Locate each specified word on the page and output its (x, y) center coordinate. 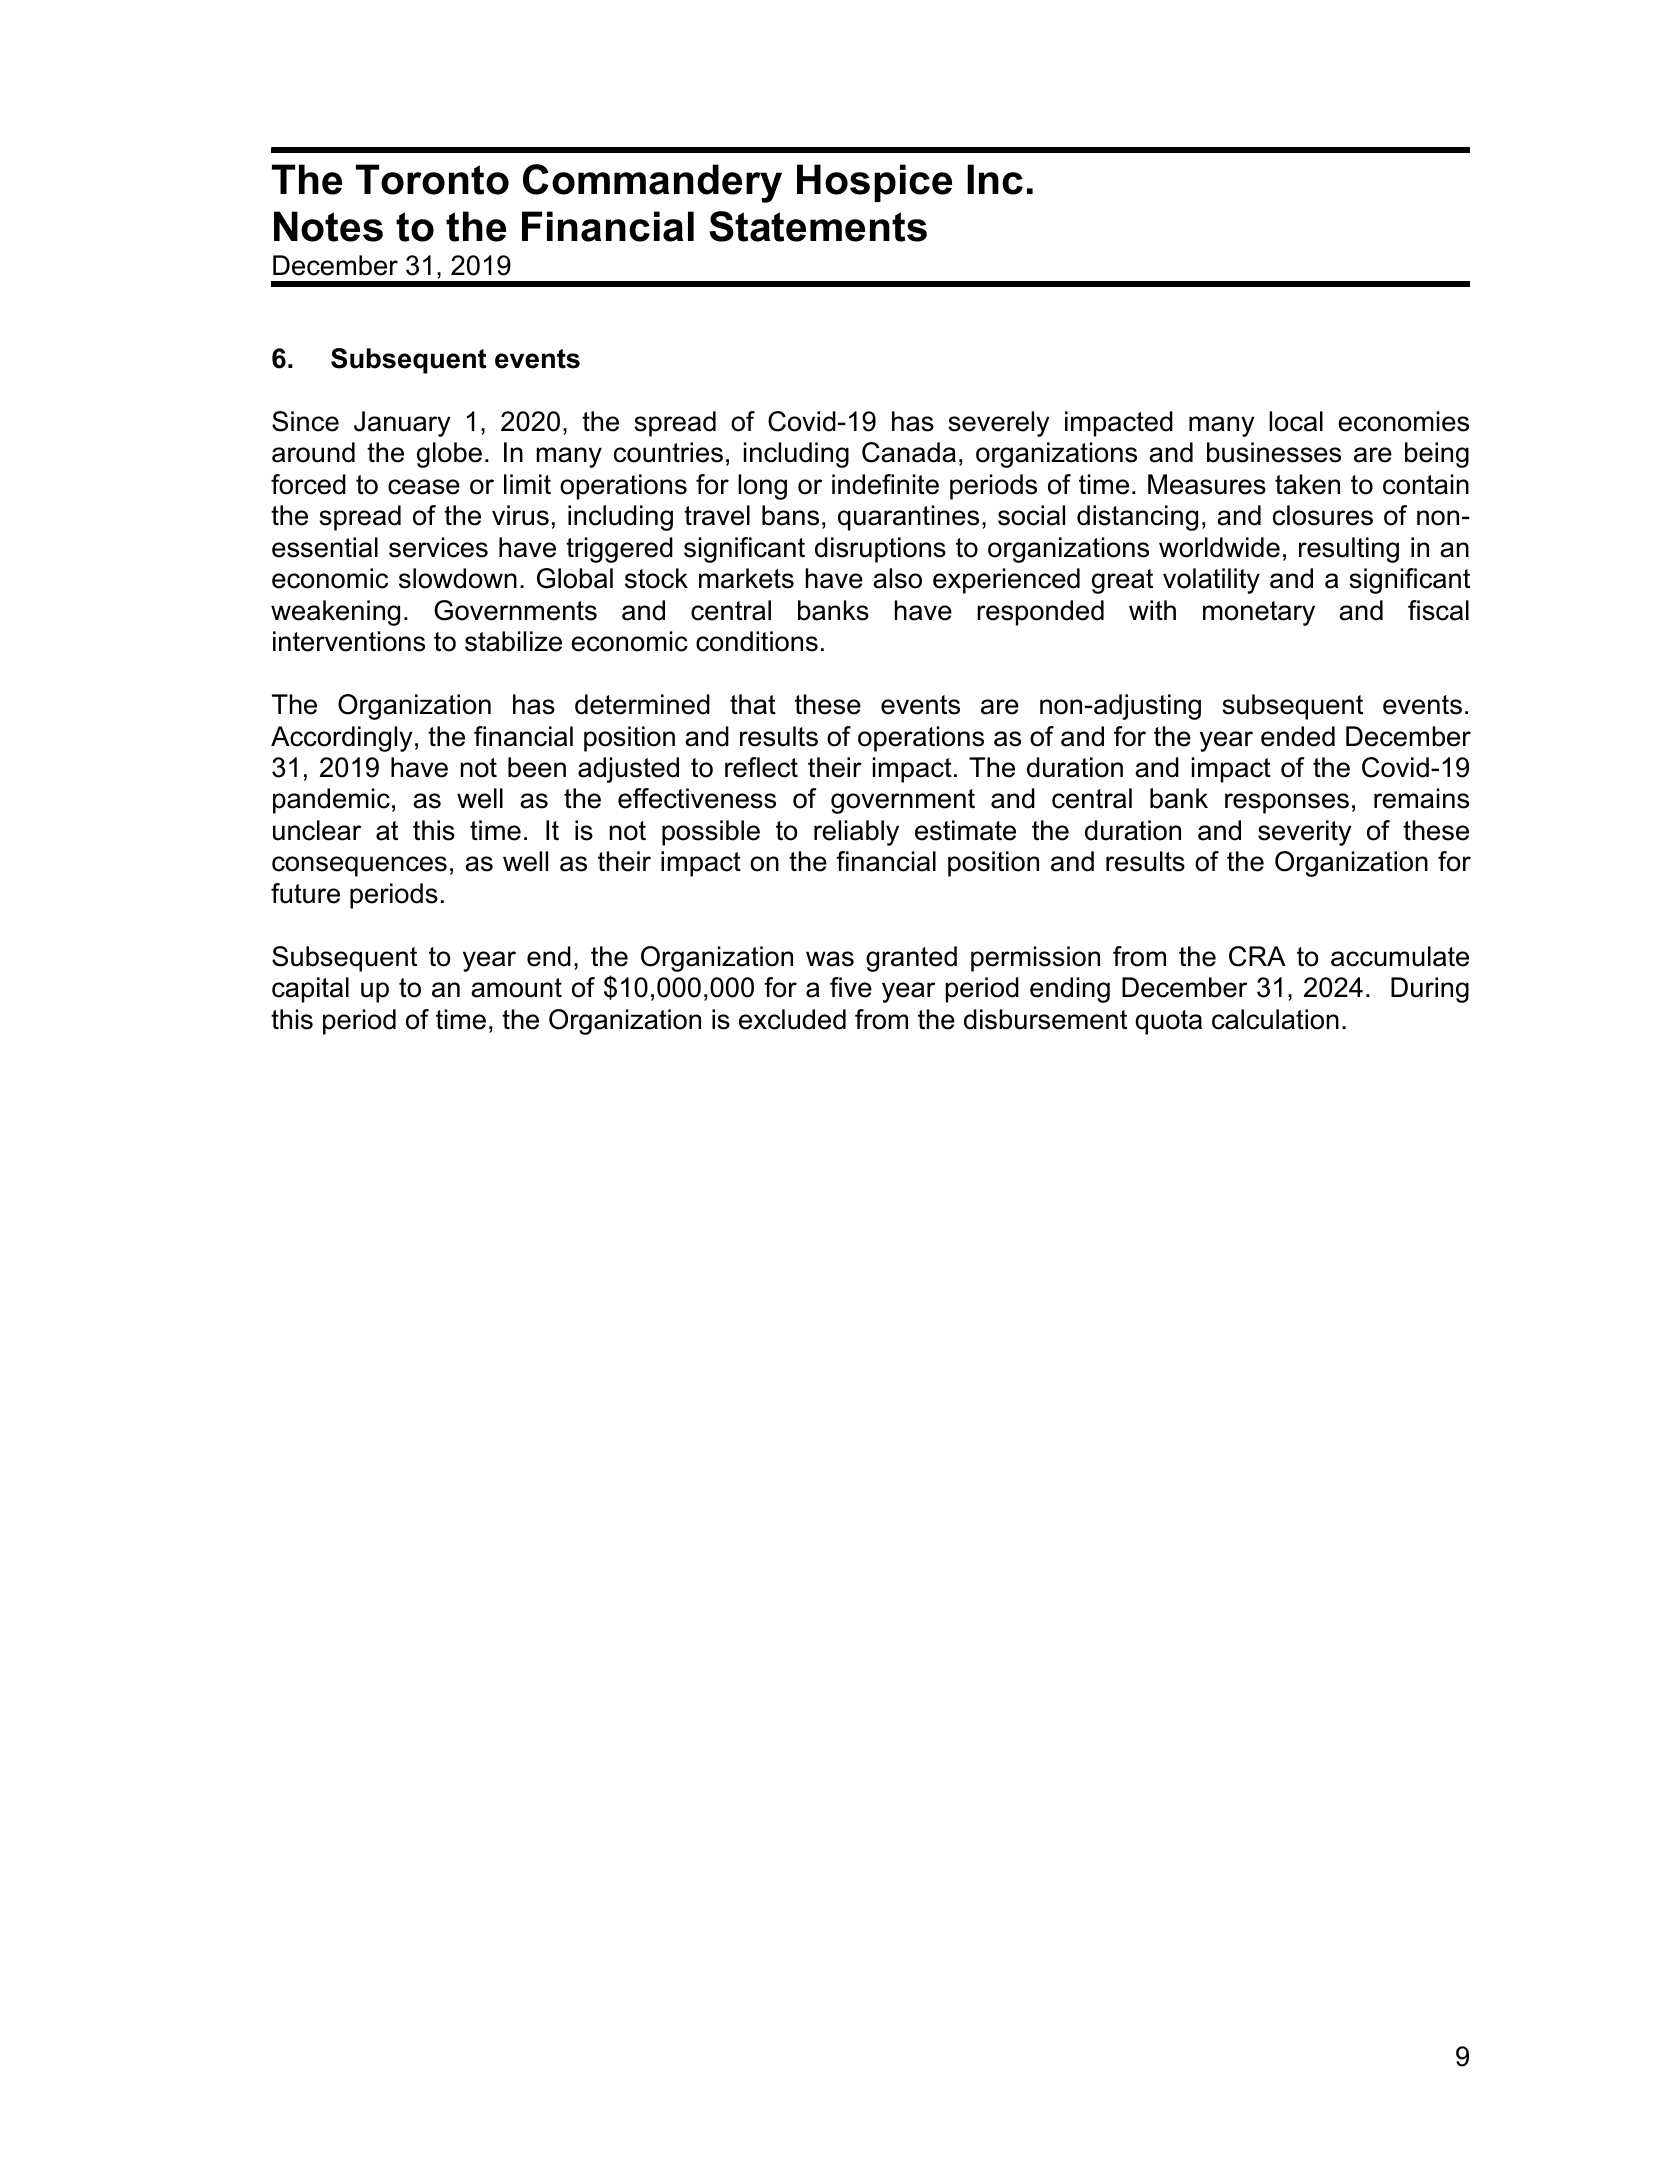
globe (449, 455)
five (851, 987)
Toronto (432, 179)
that (753, 704)
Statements (818, 226)
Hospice (874, 183)
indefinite (885, 484)
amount (516, 988)
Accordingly (341, 739)
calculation (1275, 1019)
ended (1298, 736)
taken (1307, 484)
